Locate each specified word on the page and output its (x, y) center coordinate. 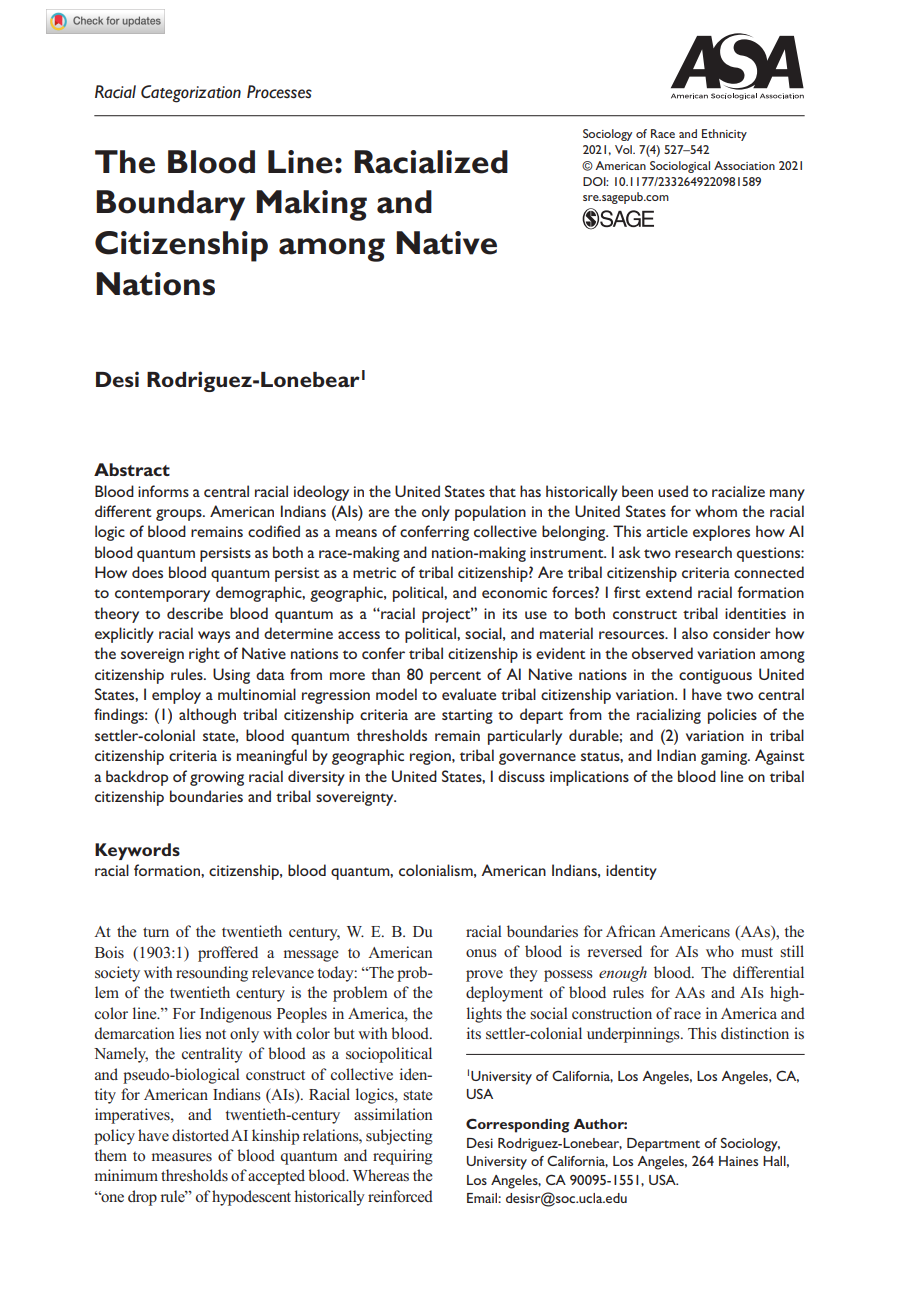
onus (481, 953)
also (695, 633)
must (757, 952)
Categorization (191, 94)
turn (156, 932)
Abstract (132, 469)
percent (455, 677)
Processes (279, 92)
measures (182, 1157)
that (502, 491)
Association (744, 165)
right (204, 655)
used (673, 491)
